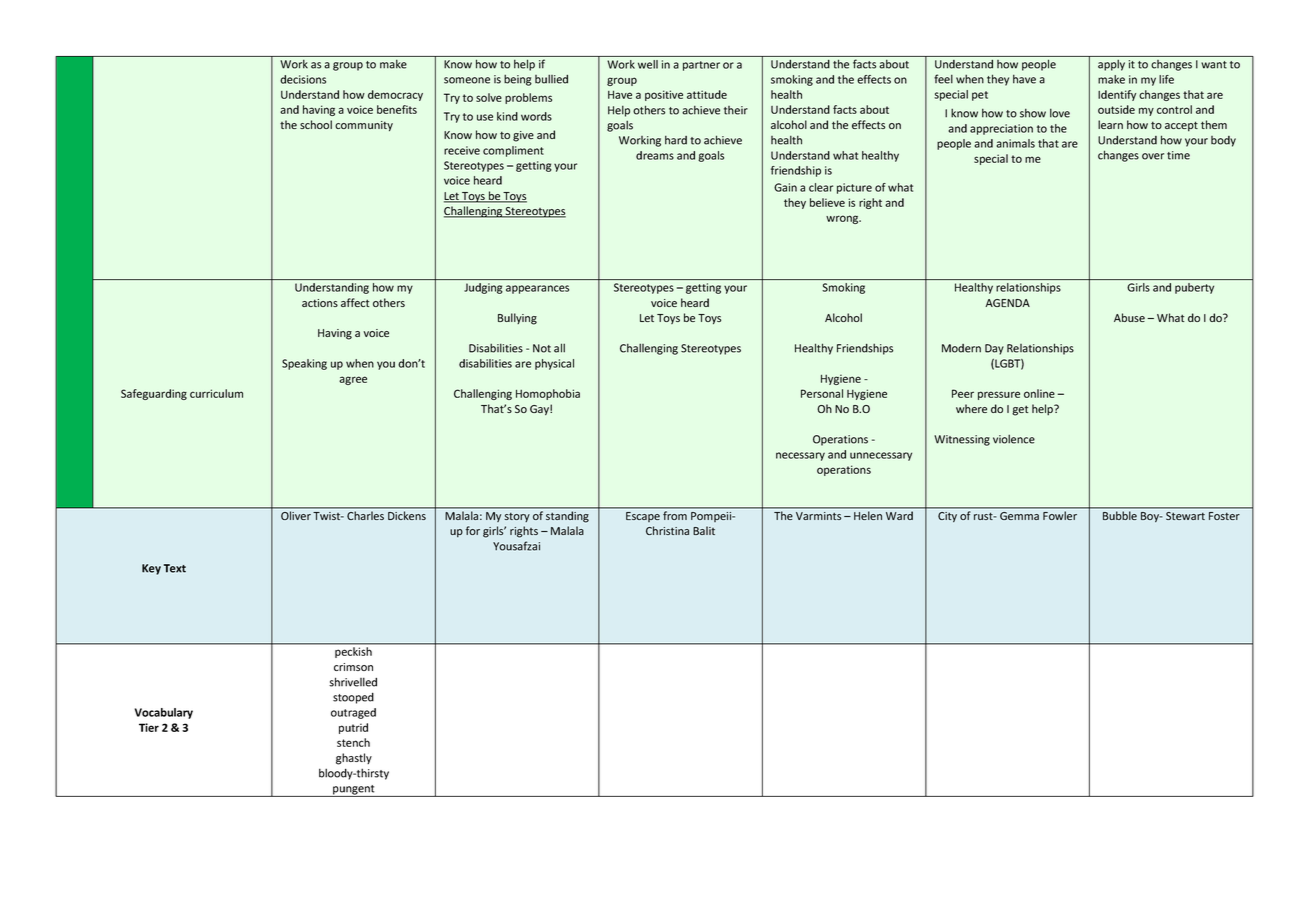 This image has height=924, width=1309. Describe the element at coordinates (303, 79) in the image. I see `decisions` at that location.
